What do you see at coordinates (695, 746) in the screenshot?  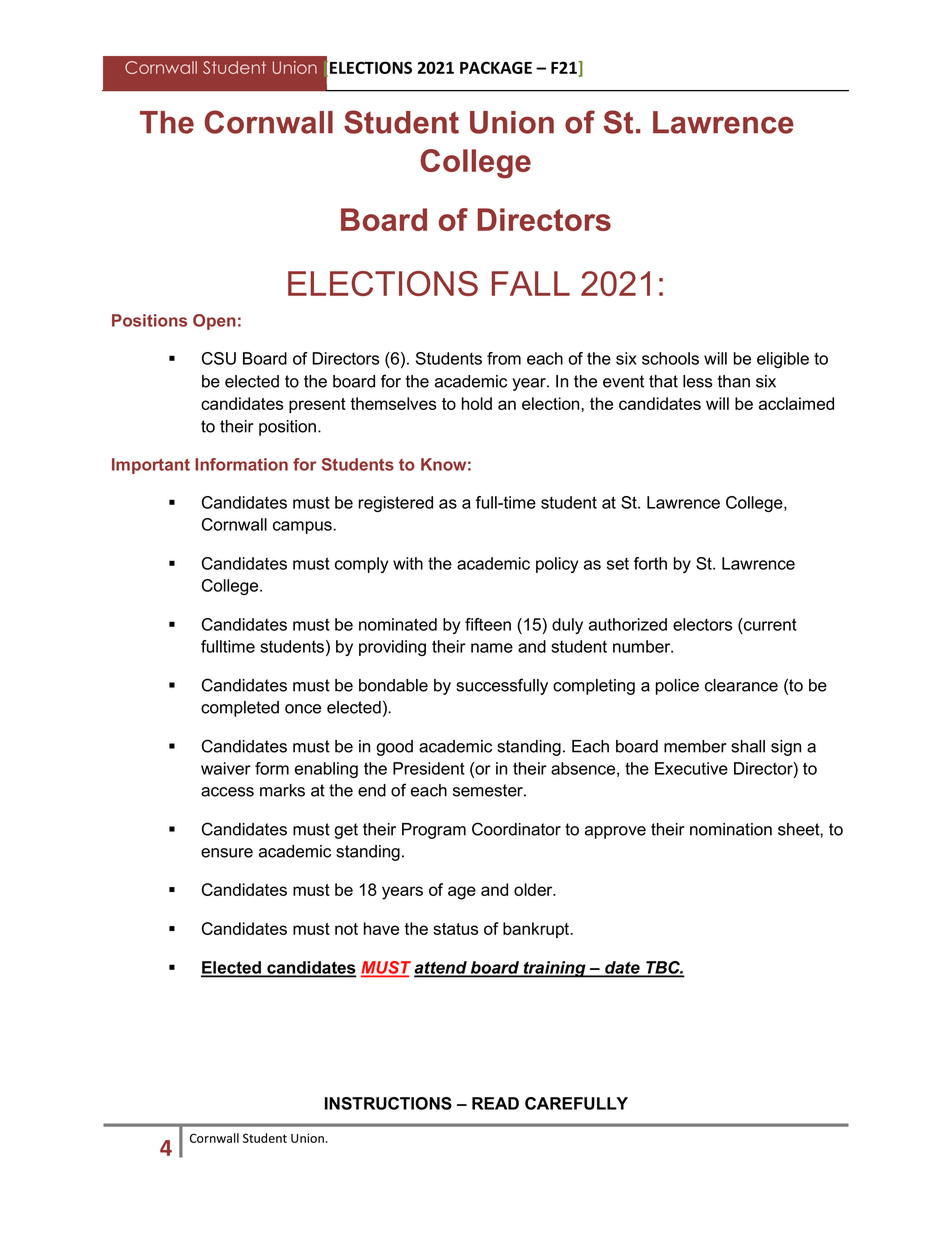 I see `member` at bounding box center [695, 746].
